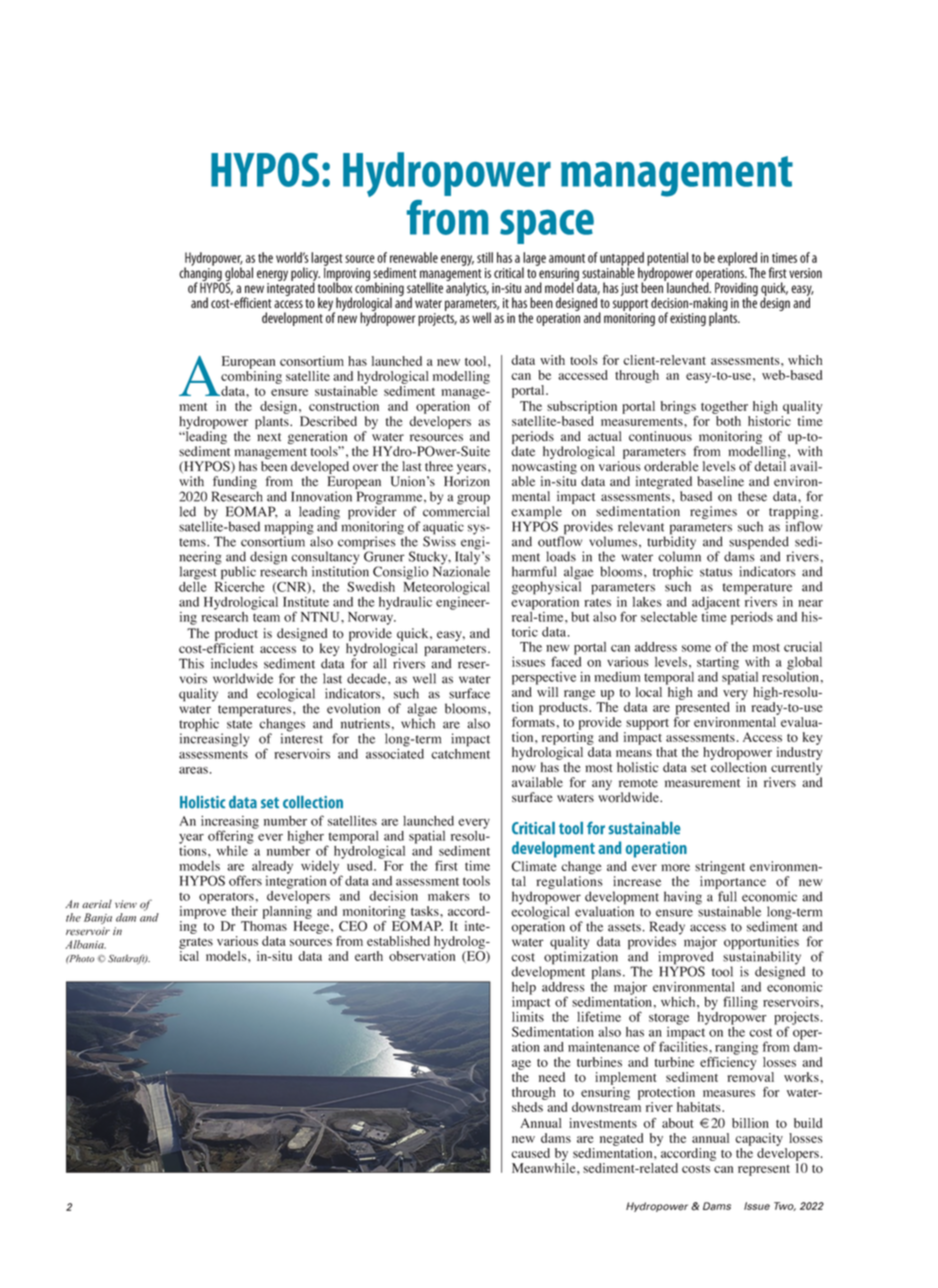 The image size is (938, 1288). I want to click on need, so click(552, 1077).
